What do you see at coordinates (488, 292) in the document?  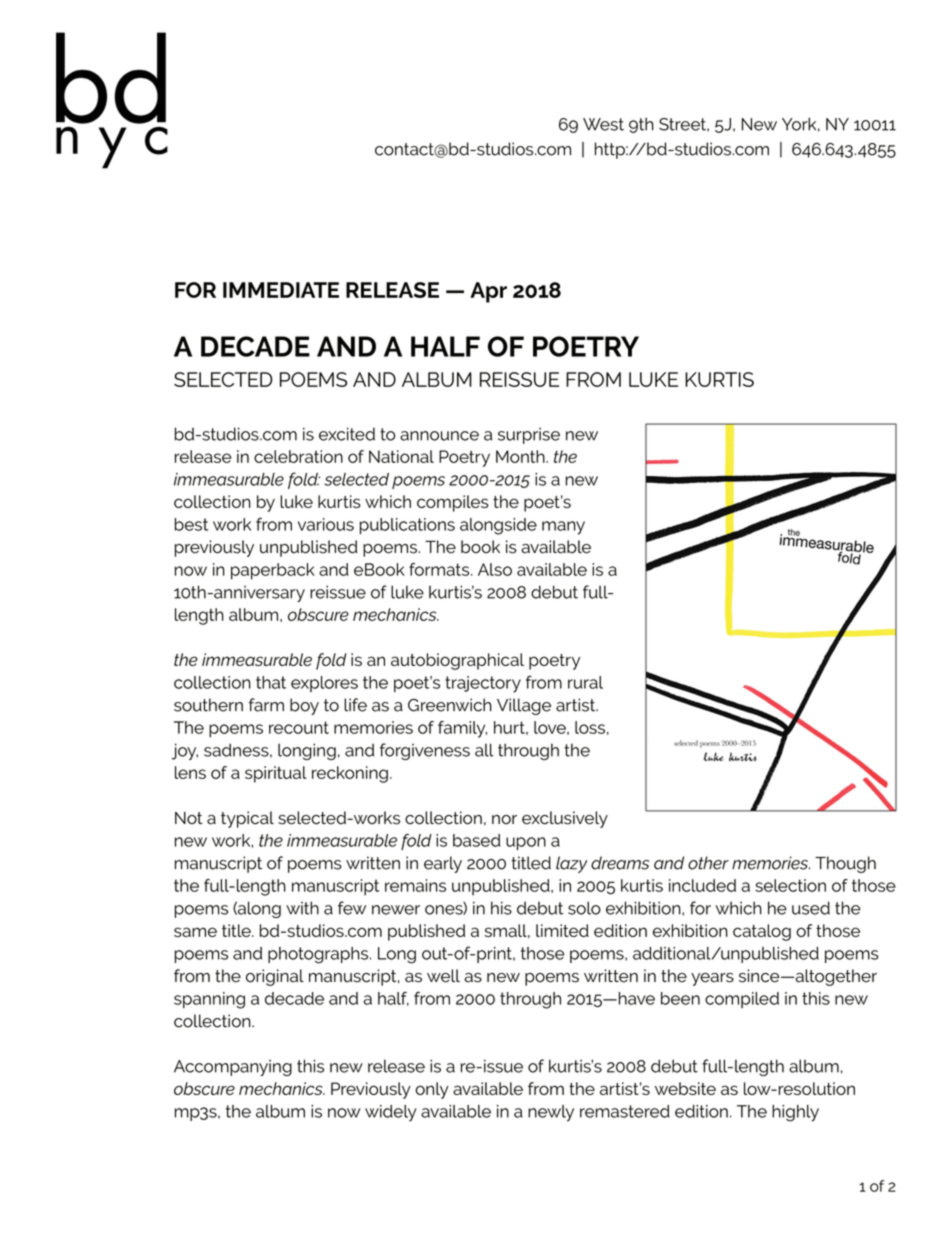 I see `Apr` at bounding box center [488, 292].
